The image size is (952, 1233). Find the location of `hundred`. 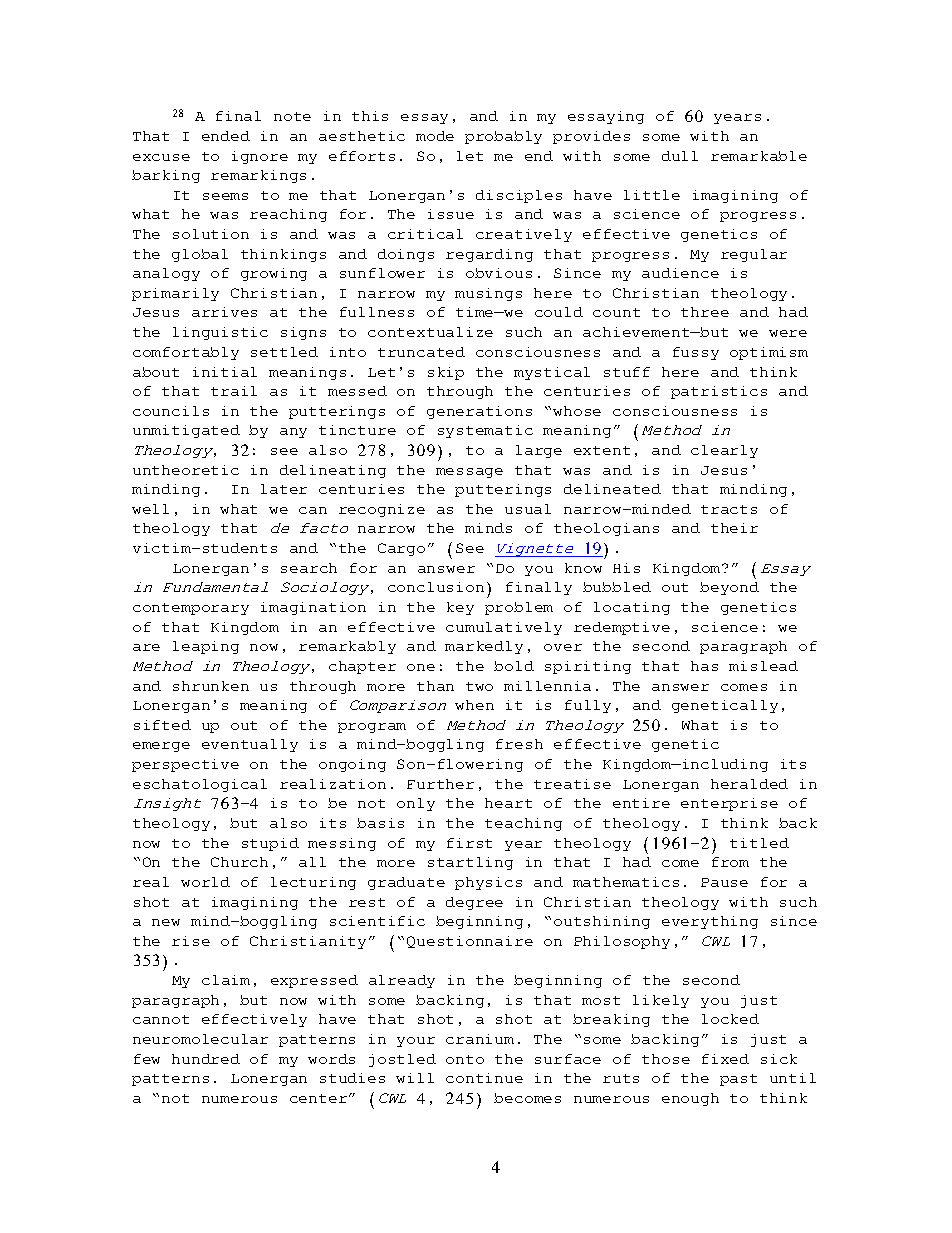

hundred is located at coordinates (206, 1059).
